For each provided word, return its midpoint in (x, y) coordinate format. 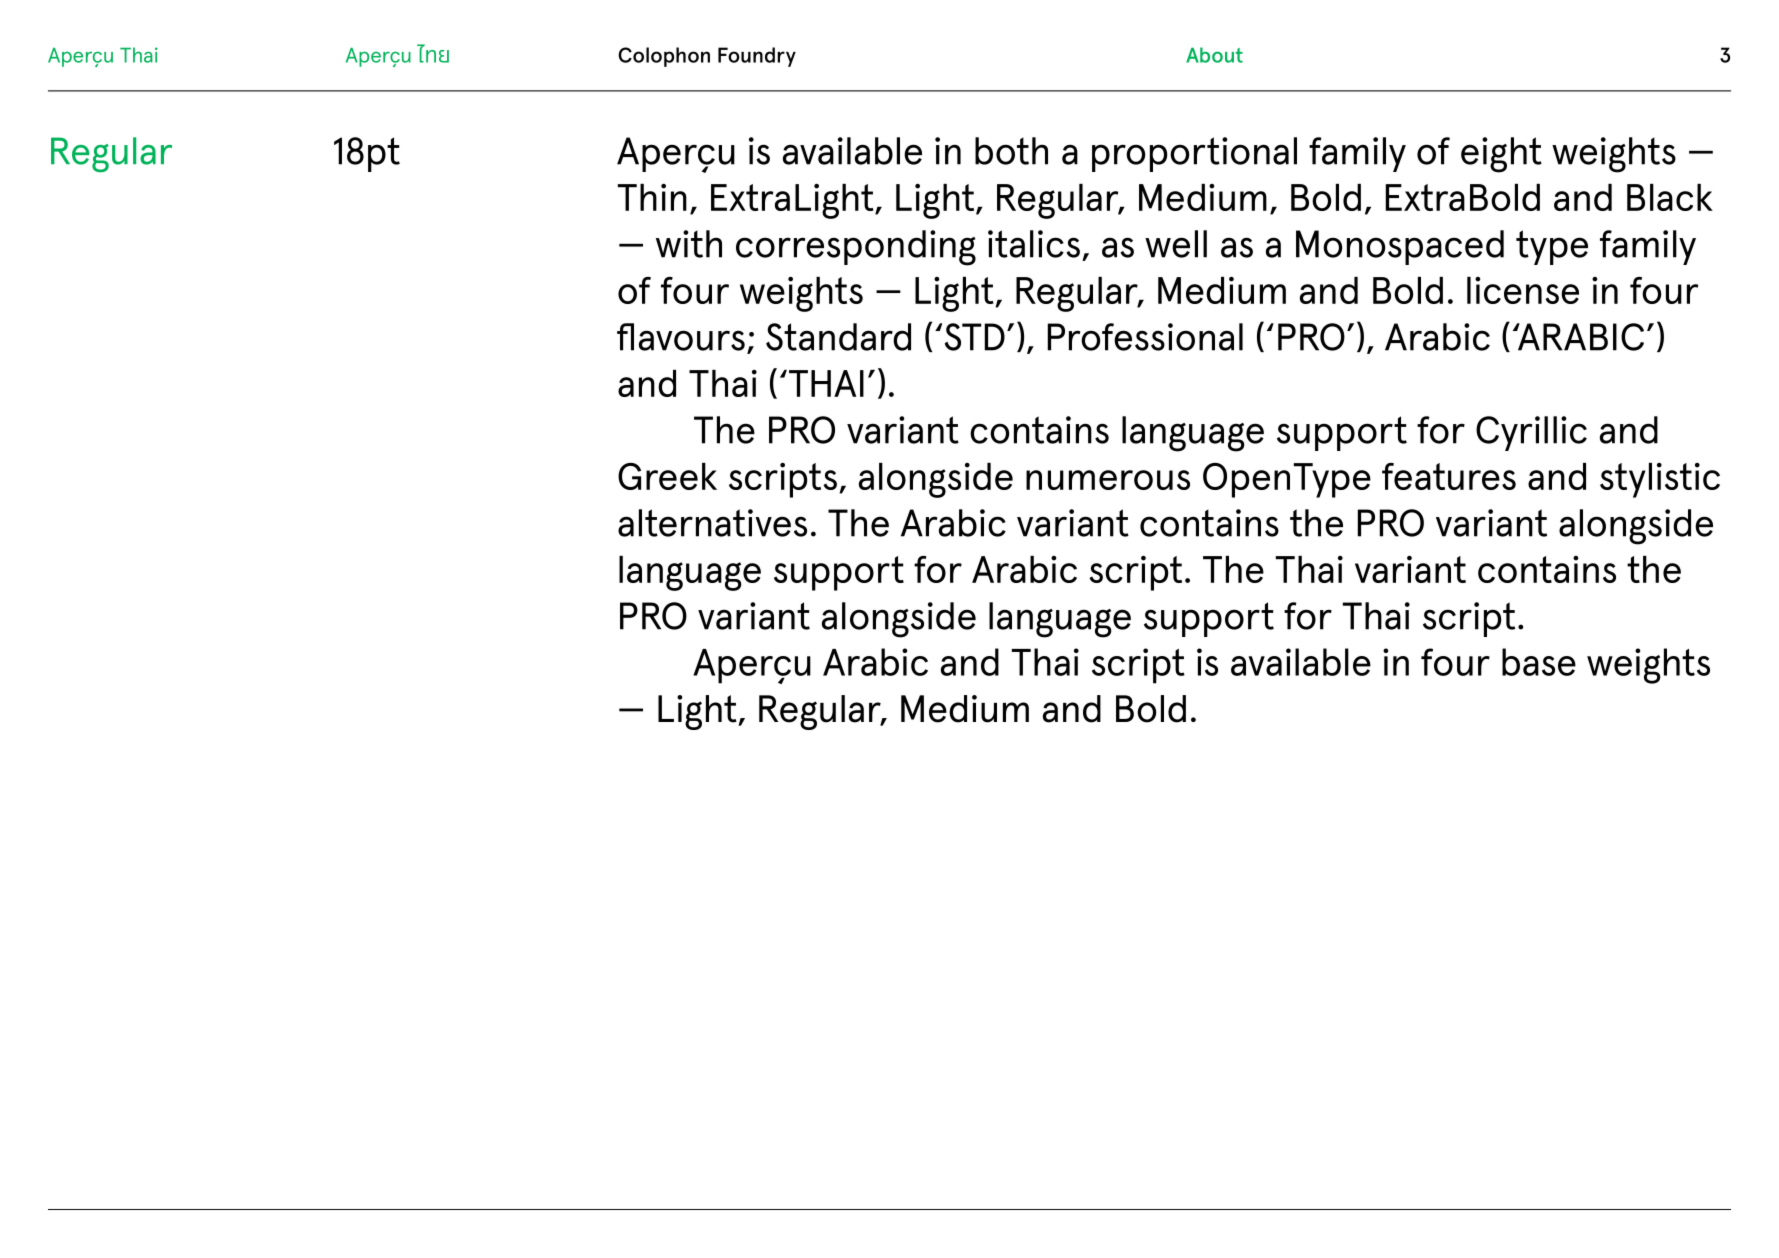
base (1539, 662)
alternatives (712, 523)
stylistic (1660, 480)
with (689, 244)
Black (1670, 197)
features (1449, 476)
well (1176, 244)
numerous (1108, 480)
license (1523, 290)
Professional (1145, 337)
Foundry (757, 57)
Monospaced (1400, 247)
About (1214, 55)
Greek (667, 476)
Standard (838, 337)
